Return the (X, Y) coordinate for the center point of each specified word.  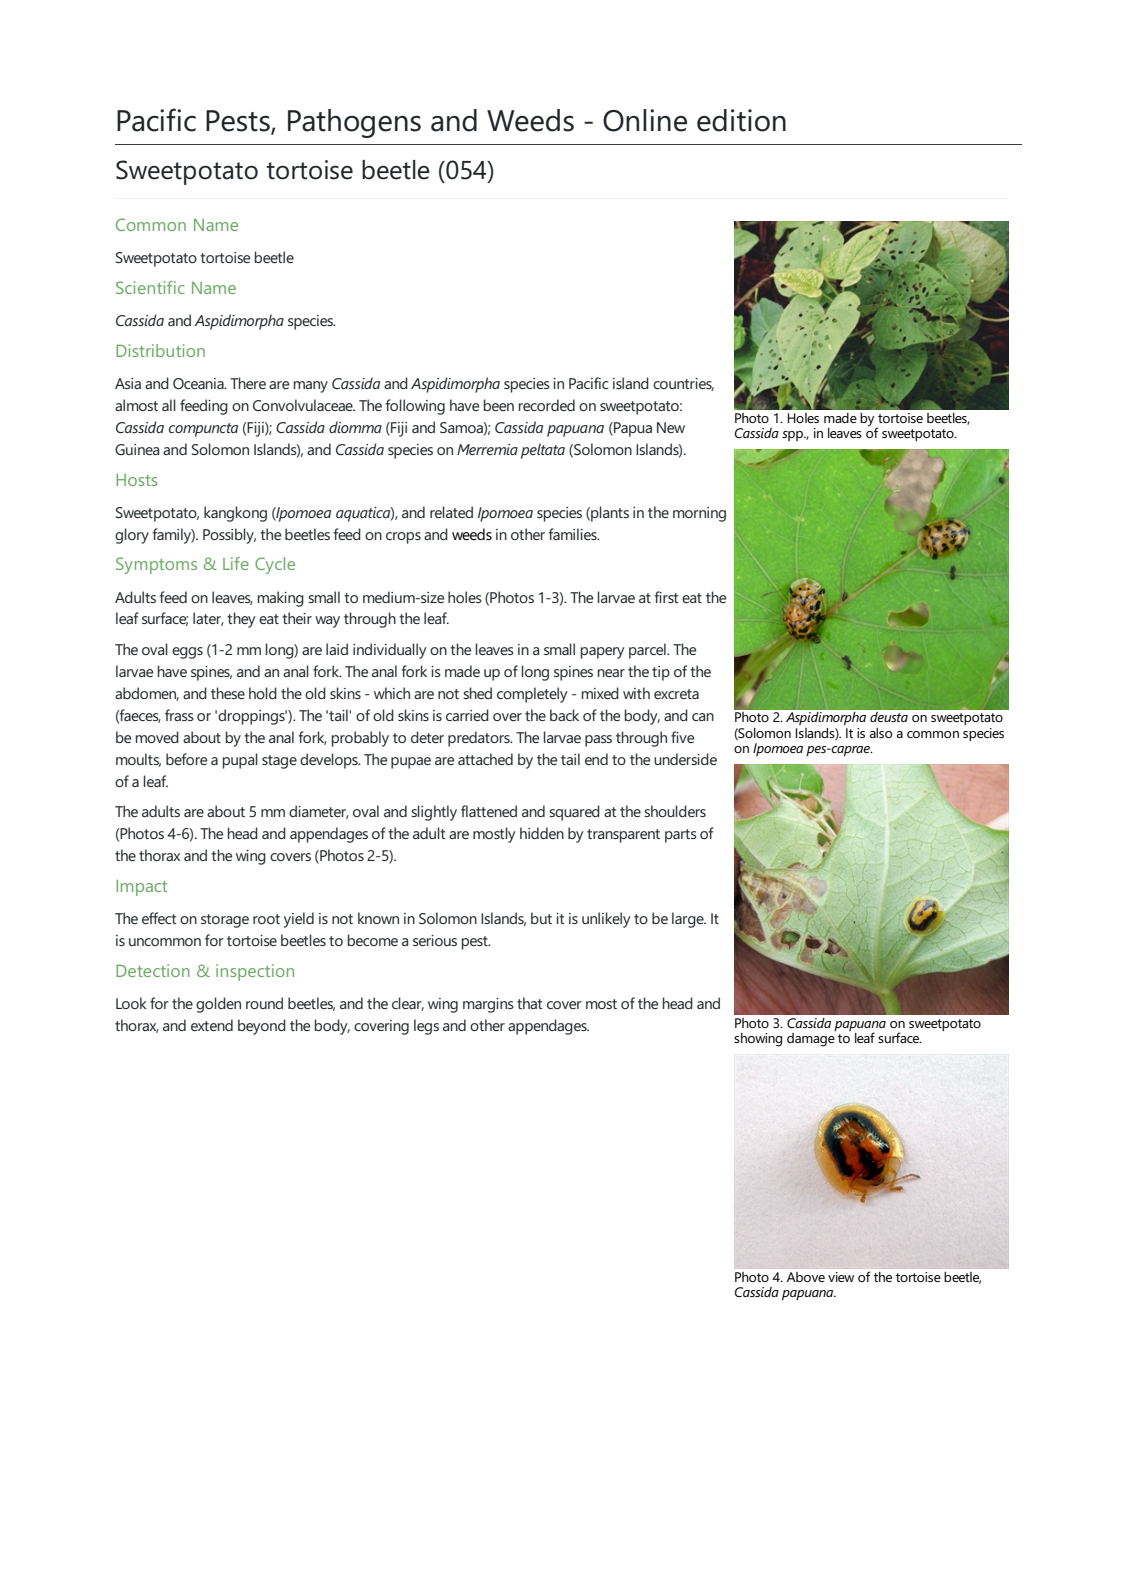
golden (218, 1005)
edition (741, 120)
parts (681, 836)
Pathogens (354, 123)
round (264, 1003)
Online (645, 120)
